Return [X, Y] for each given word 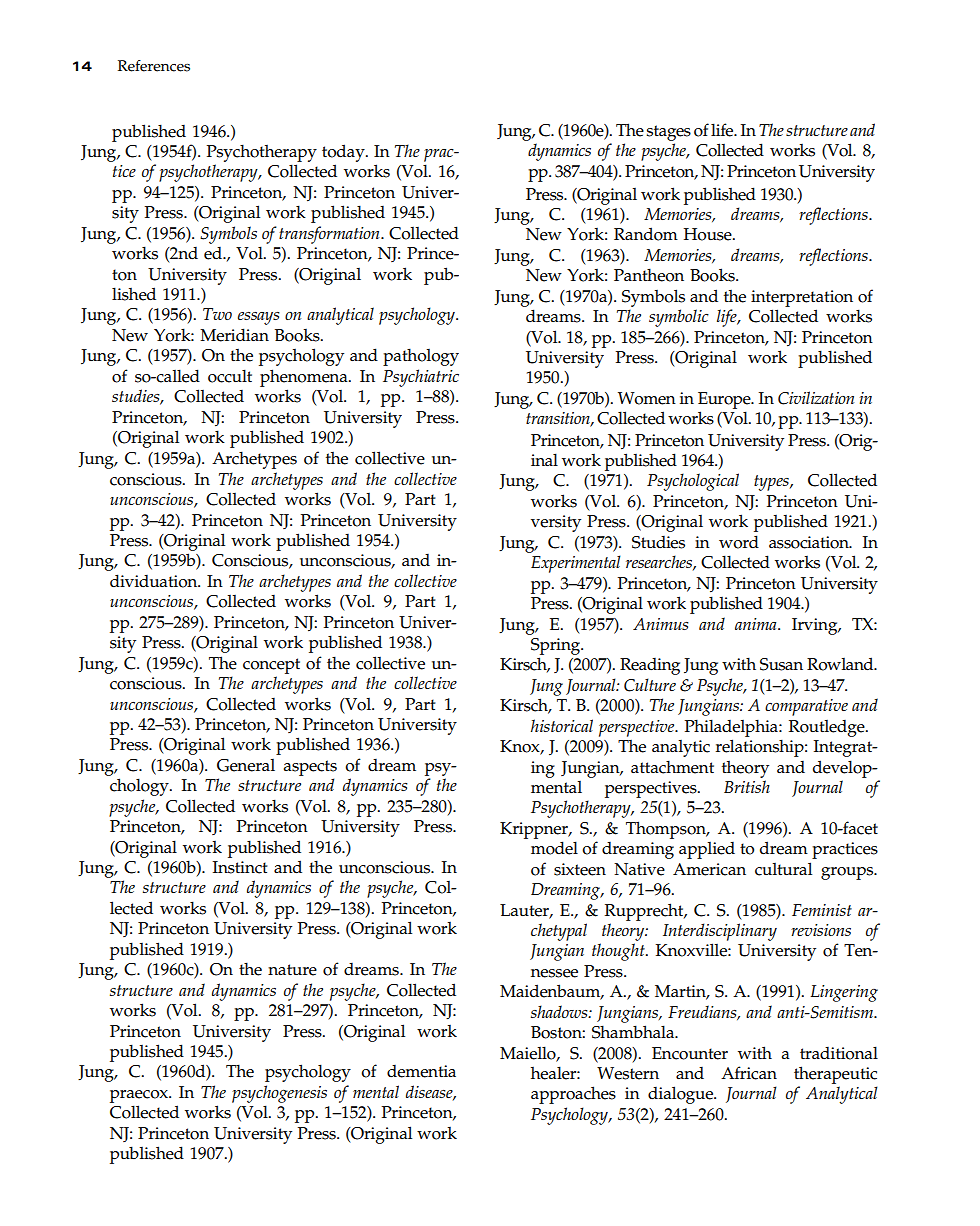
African [749, 1073]
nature [292, 970]
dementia [421, 1071]
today [344, 153]
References [154, 66]
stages [668, 133]
